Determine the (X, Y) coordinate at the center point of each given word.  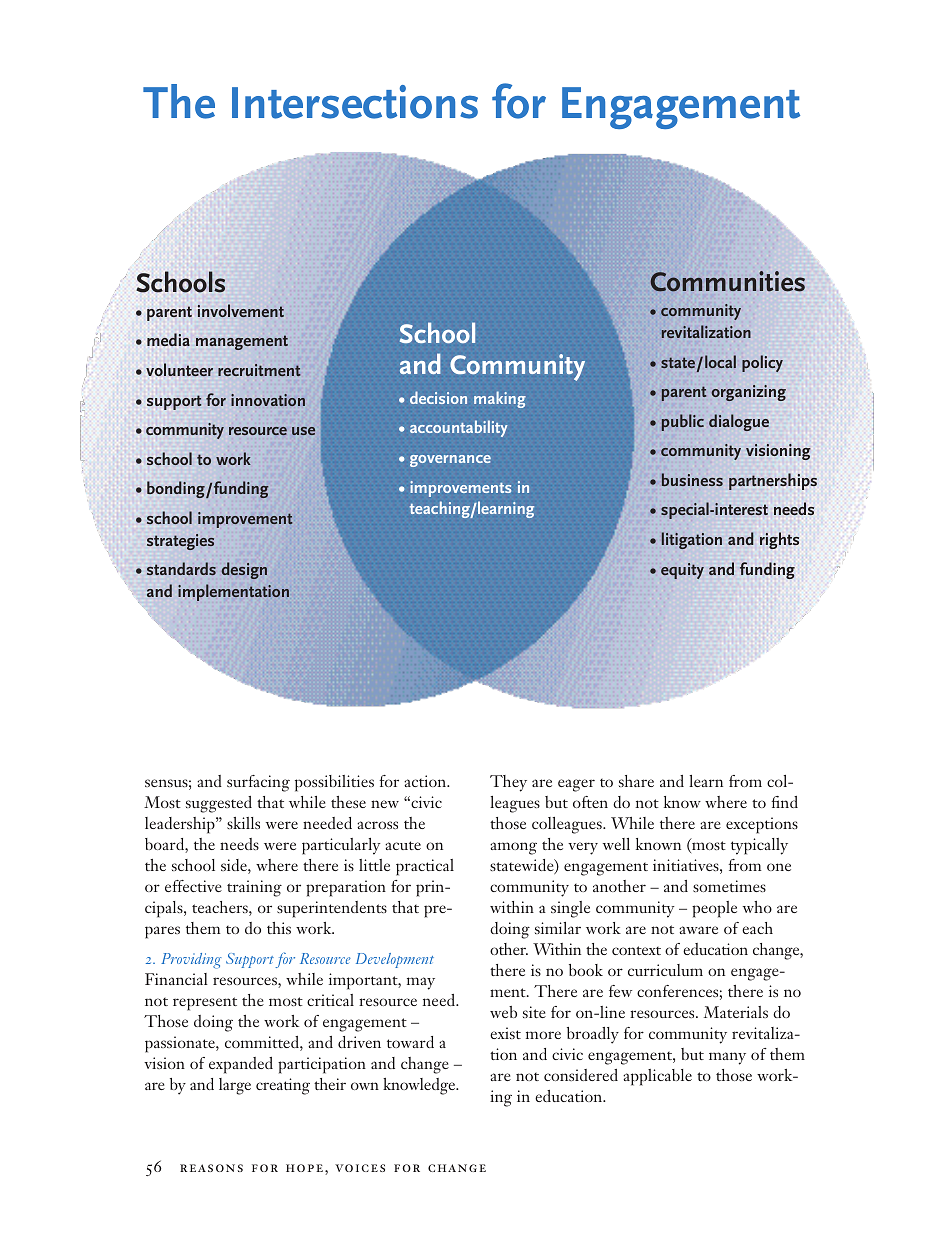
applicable (657, 1077)
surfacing (258, 783)
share (636, 781)
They (508, 783)
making (500, 399)
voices (360, 1168)
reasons (211, 1168)
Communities (727, 281)
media (168, 339)
